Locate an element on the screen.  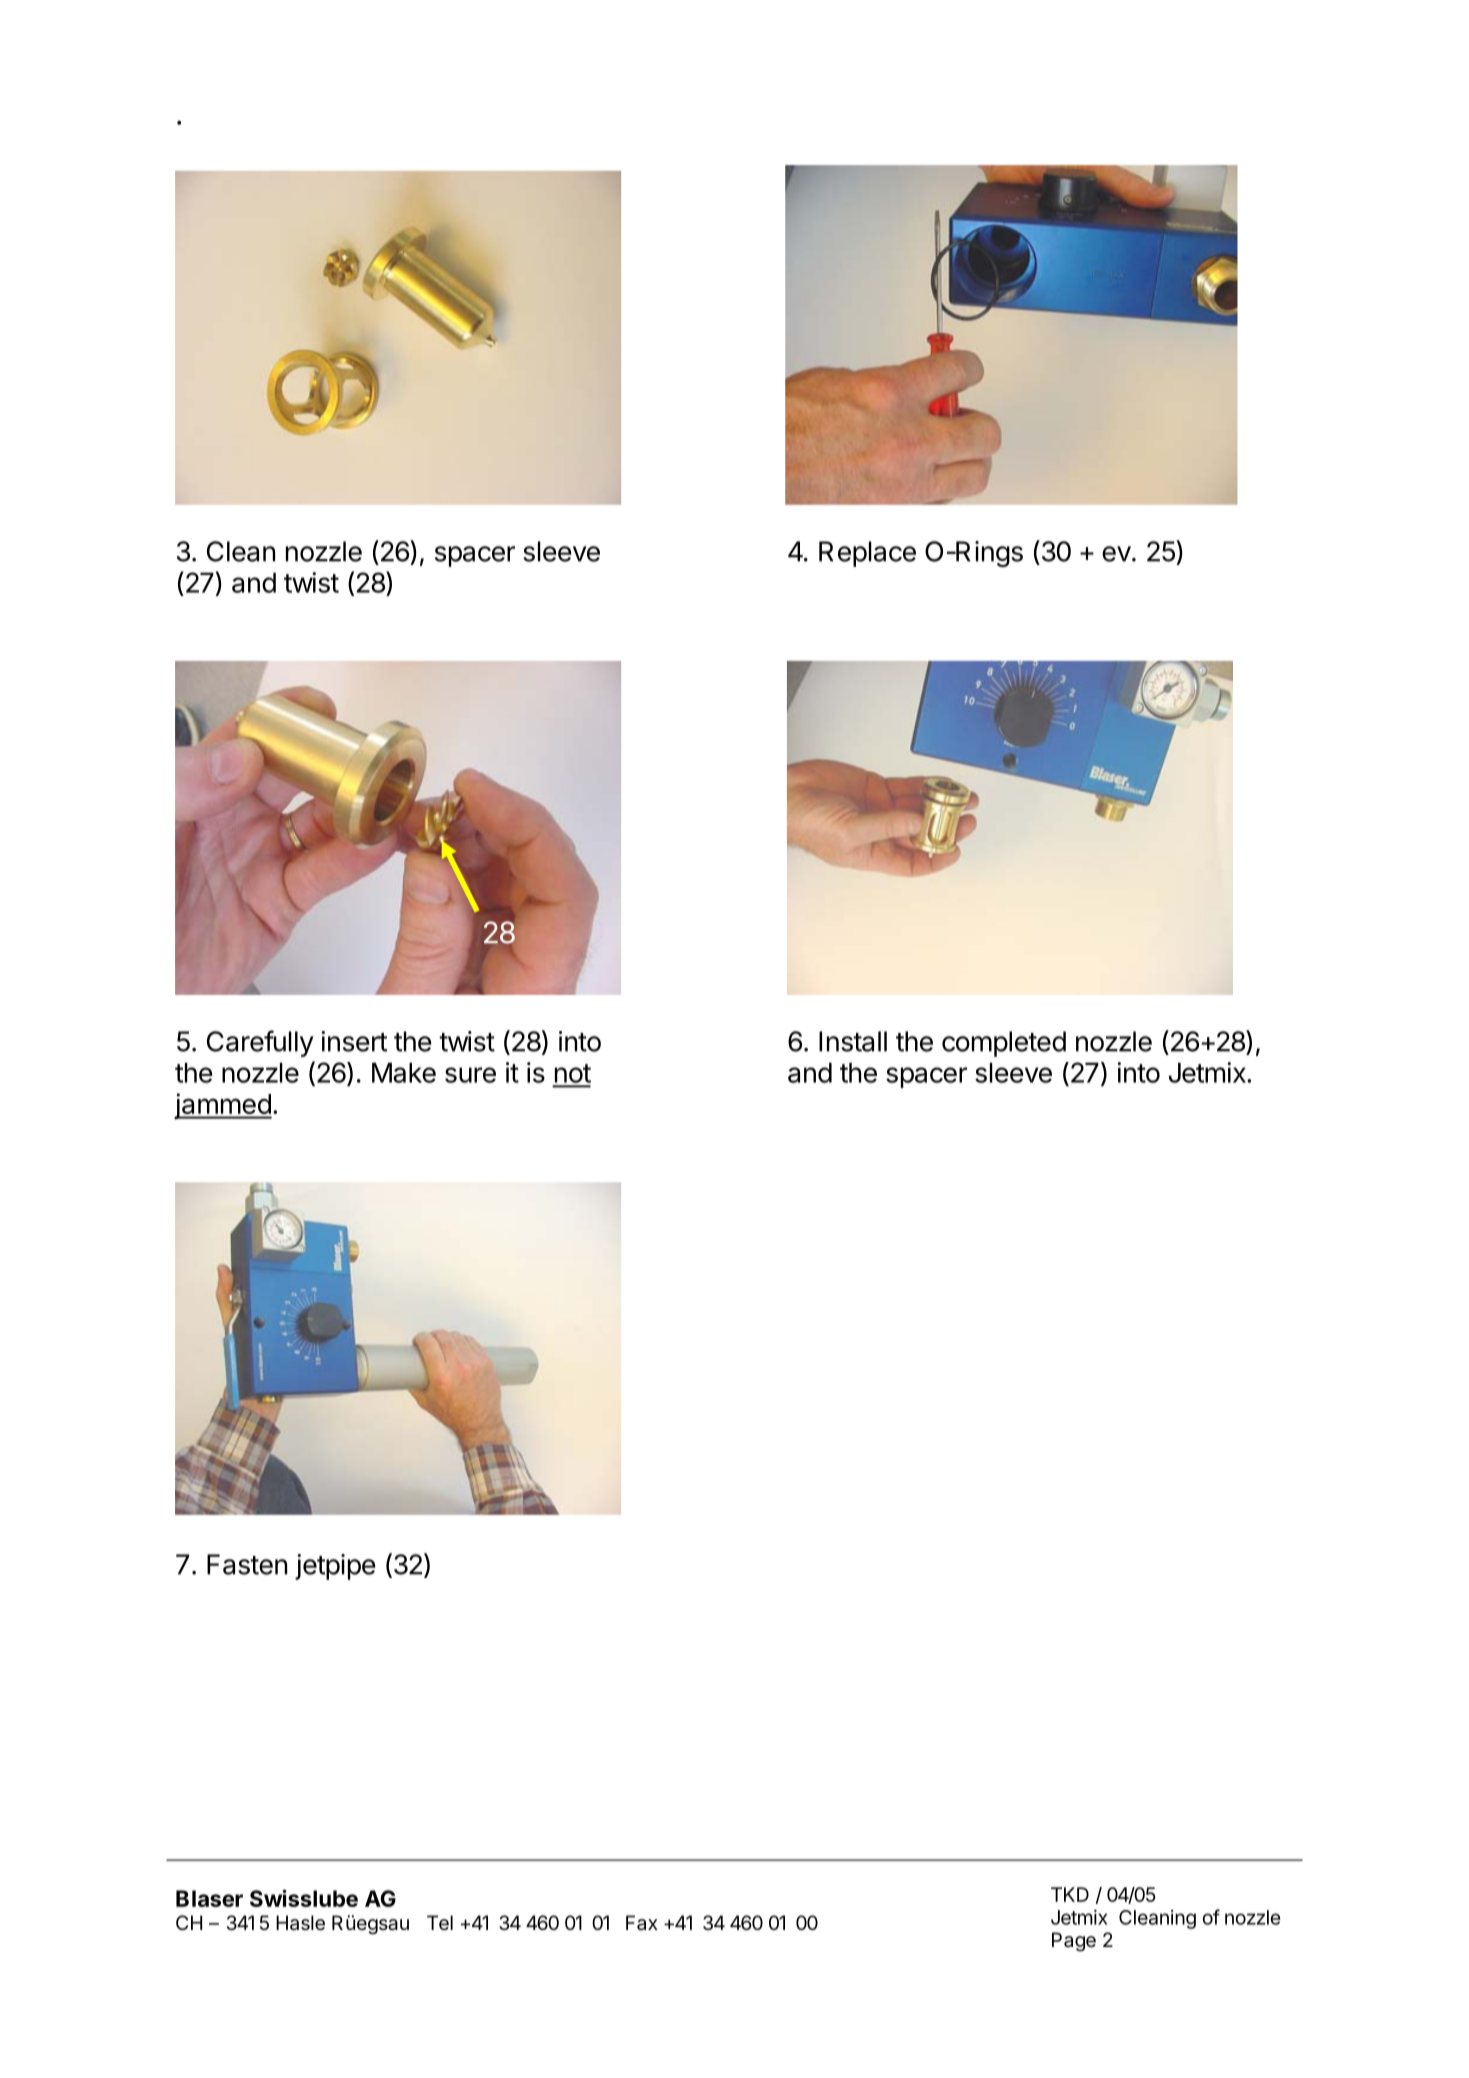
completed is located at coordinates (1004, 1044).
